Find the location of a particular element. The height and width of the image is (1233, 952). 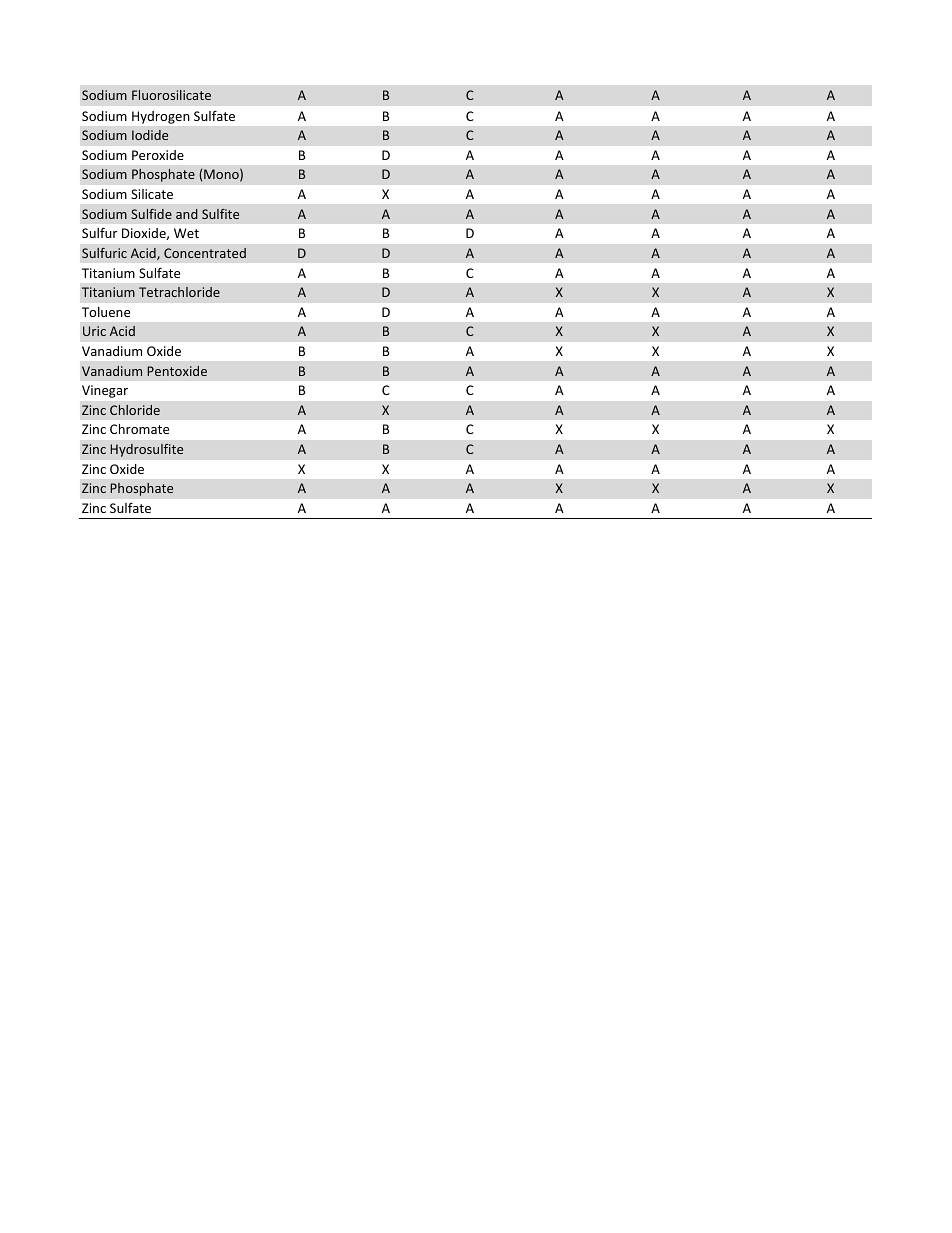

Chromate is located at coordinates (139, 429).
